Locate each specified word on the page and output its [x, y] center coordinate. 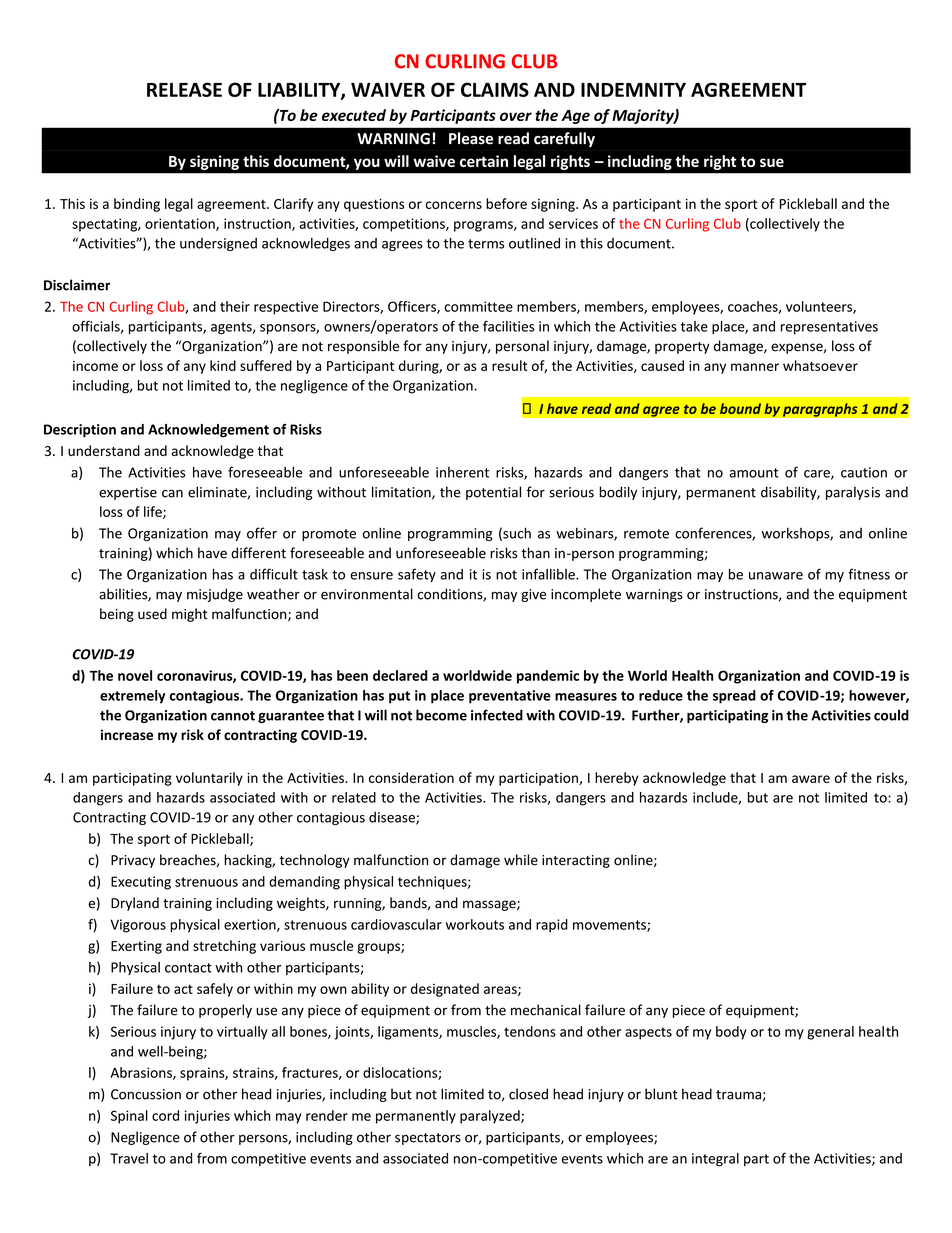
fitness [869, 574]
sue [772, 162]
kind [223, 365]
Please [471, 138]
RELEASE [184, 89]
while [521, 860]
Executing [141, 883]
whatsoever [820, 365]
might [189, 615]
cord [165, 1115]
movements [610, 926]
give [533, 595]
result [510, 365]
